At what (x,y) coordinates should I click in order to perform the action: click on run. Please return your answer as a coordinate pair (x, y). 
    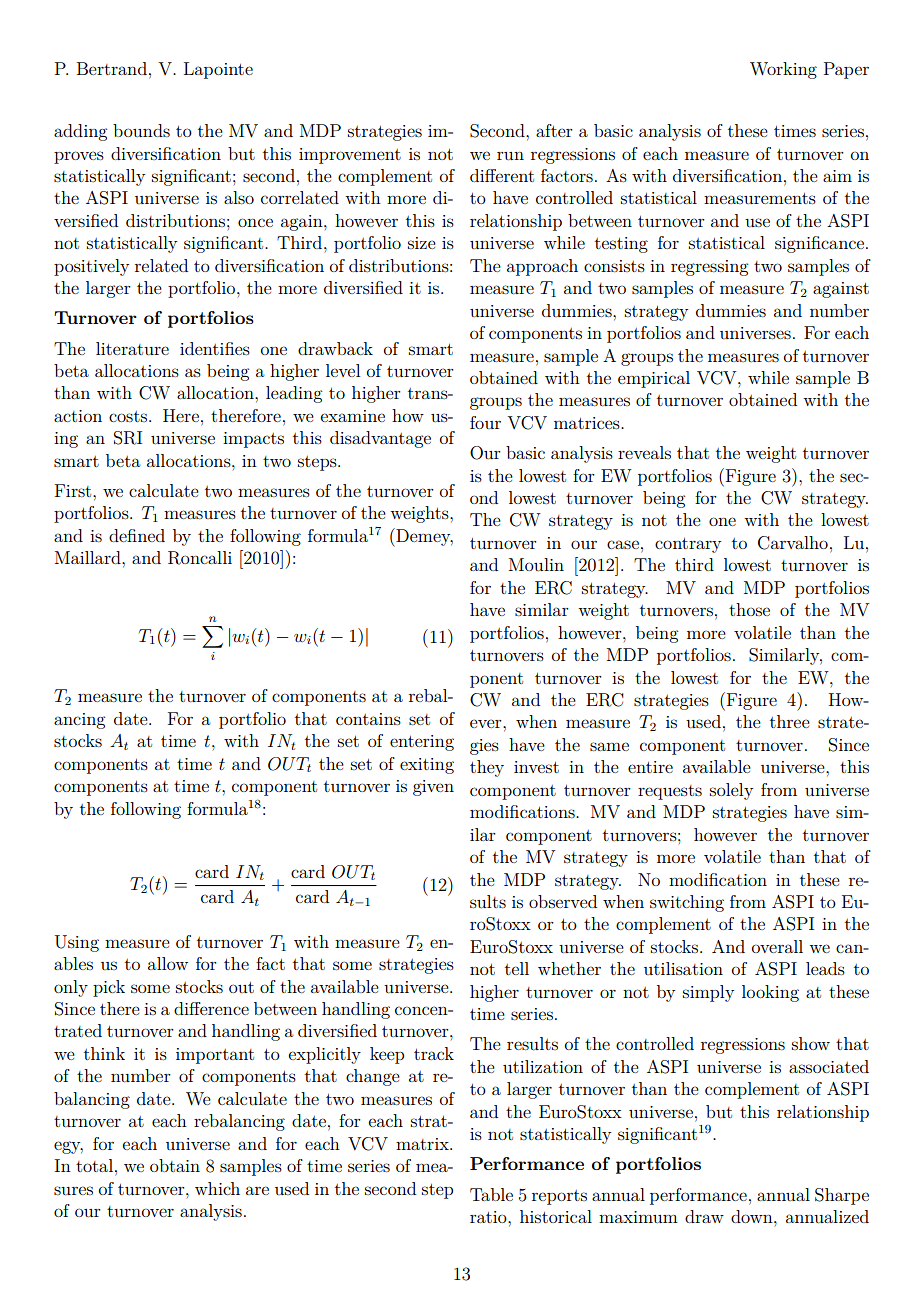
    Looking at the image, I should click on (510, 156).
